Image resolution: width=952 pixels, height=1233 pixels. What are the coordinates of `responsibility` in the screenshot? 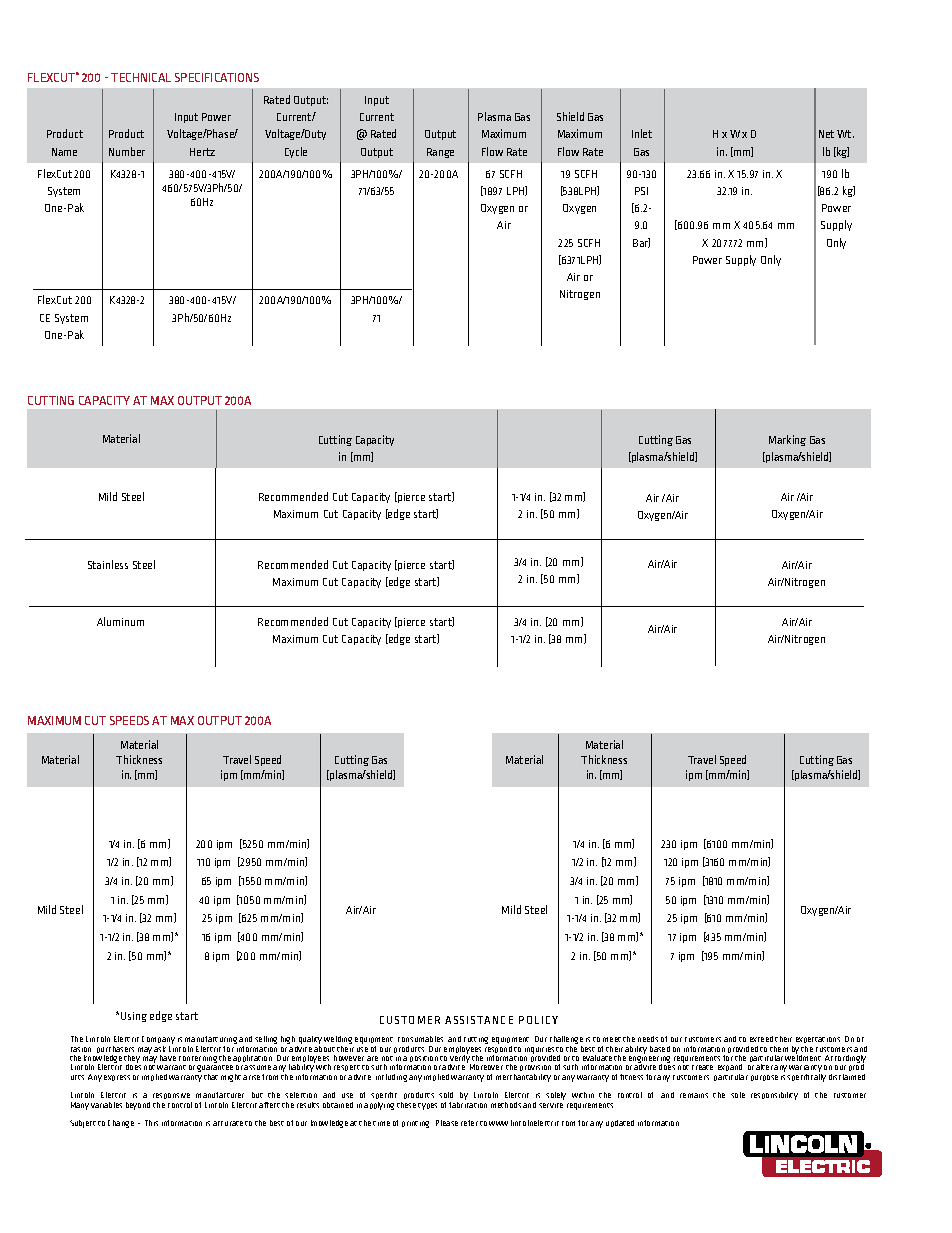 It's located at (774, 1096).
